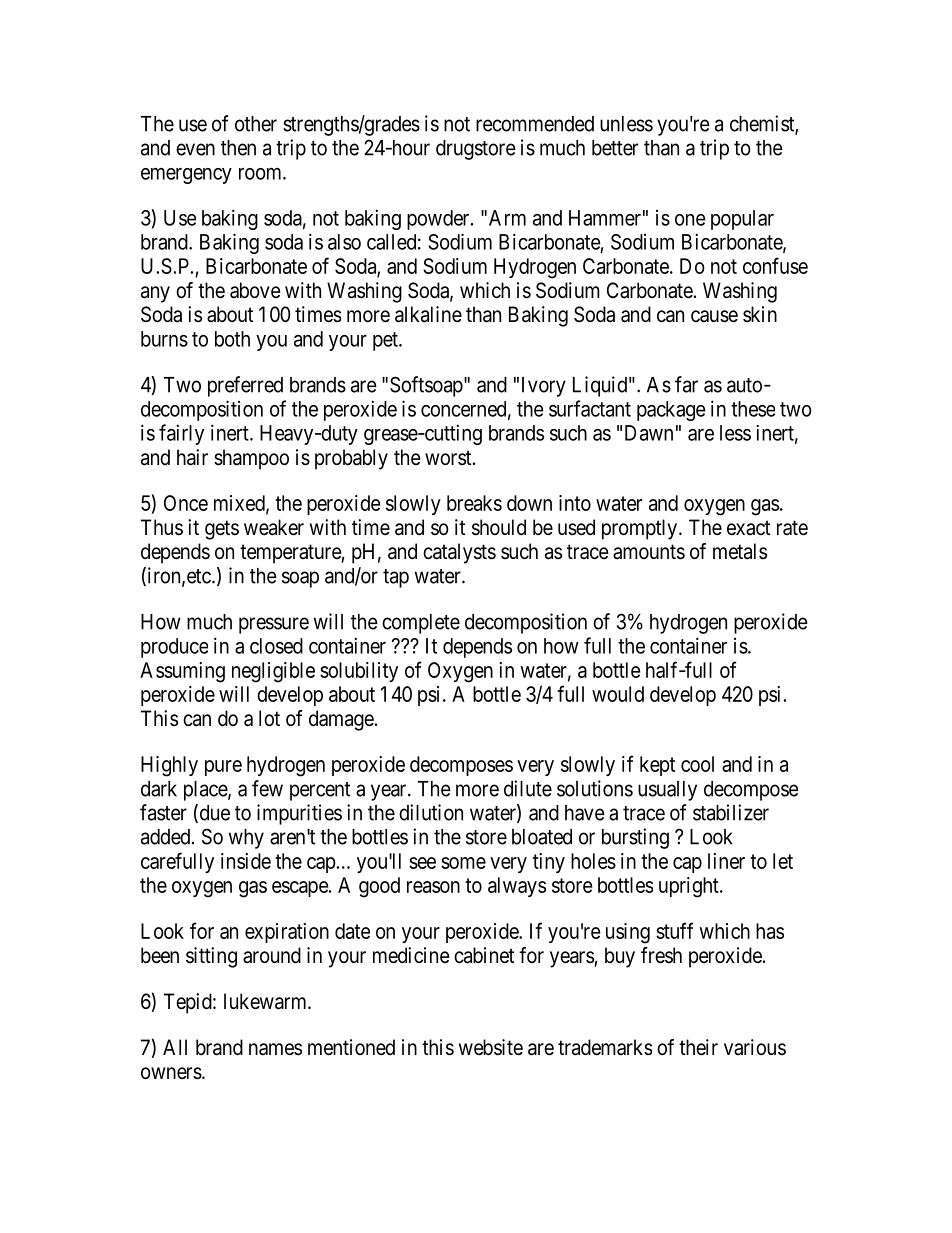  I want to click on negligible, so click(273, 672).
